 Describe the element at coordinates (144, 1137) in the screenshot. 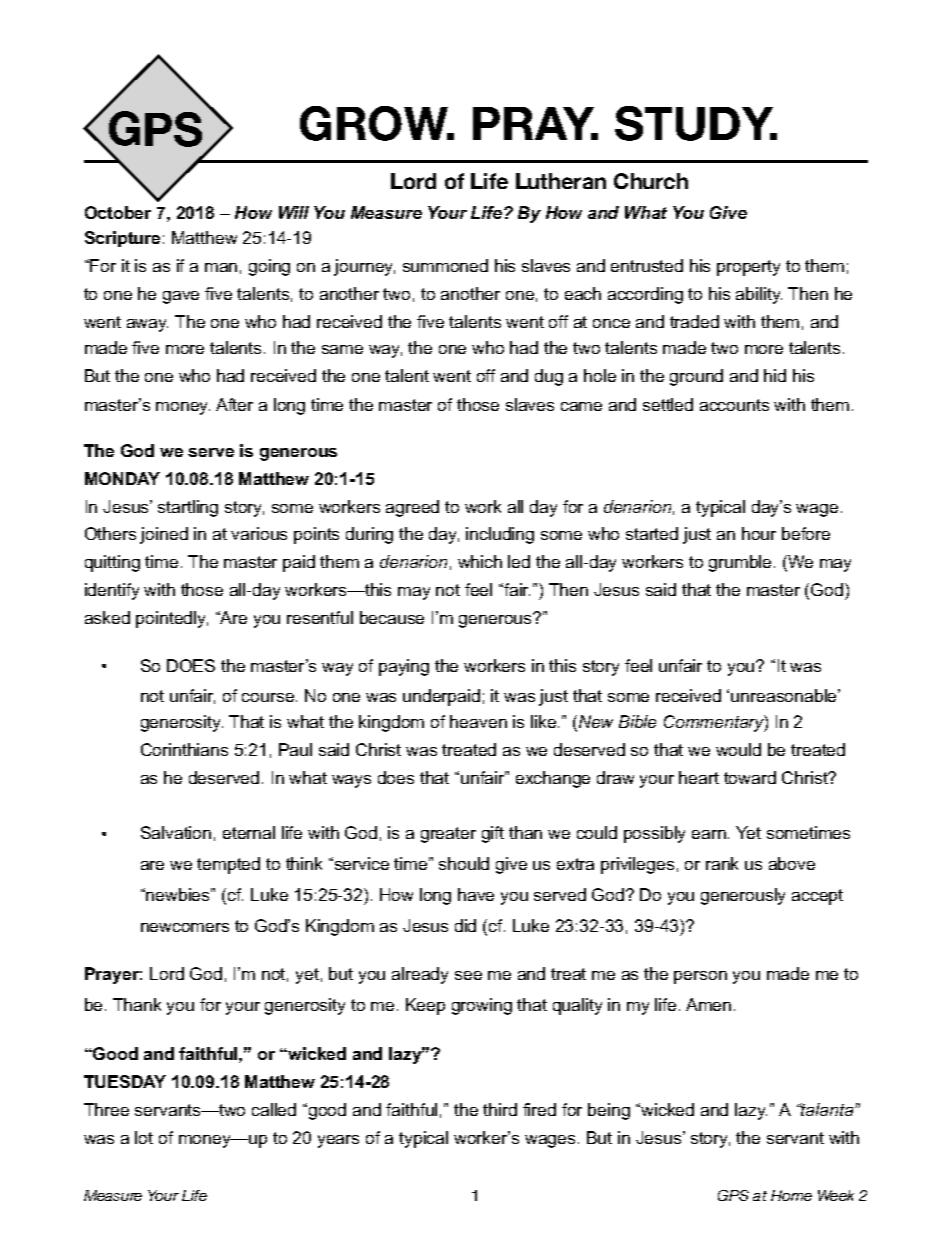

I see `lot` at that location.
